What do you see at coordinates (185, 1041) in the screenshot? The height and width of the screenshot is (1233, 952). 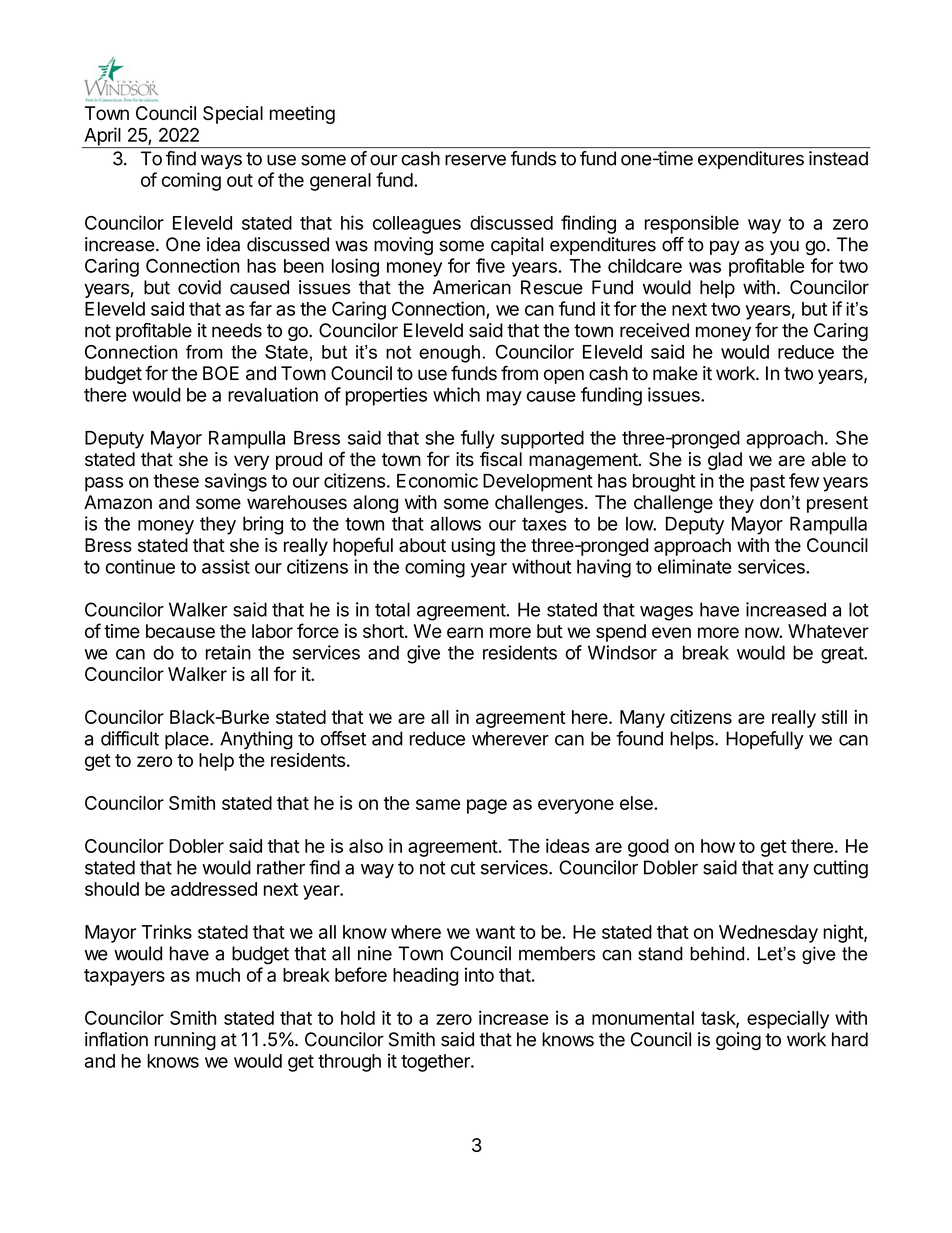 I see `running` at bounding box center [185, 1041].
